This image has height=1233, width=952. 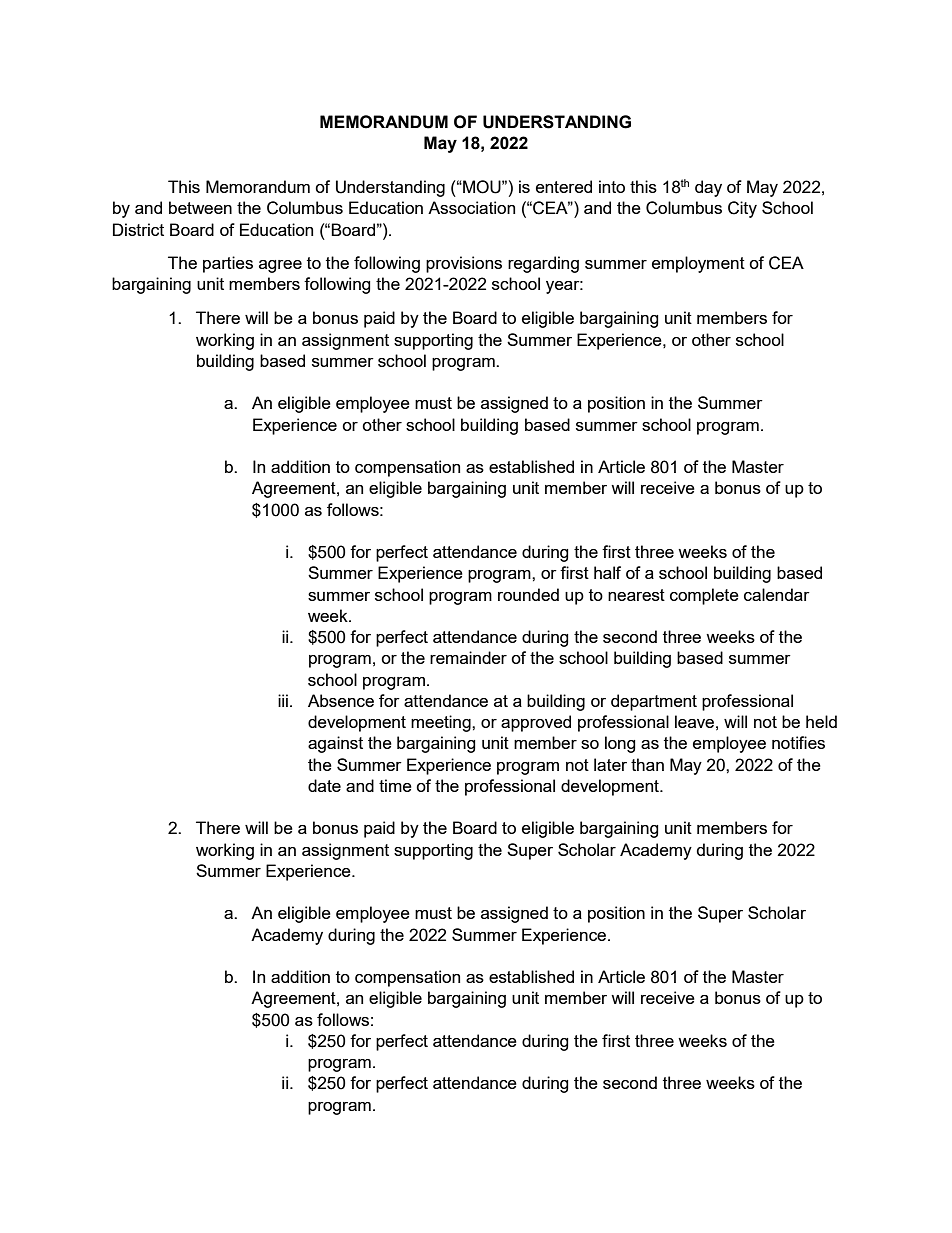 What do you see at coordinates (468, 657) in the image?
I see `remainder` at bounding box center [468, 657].
